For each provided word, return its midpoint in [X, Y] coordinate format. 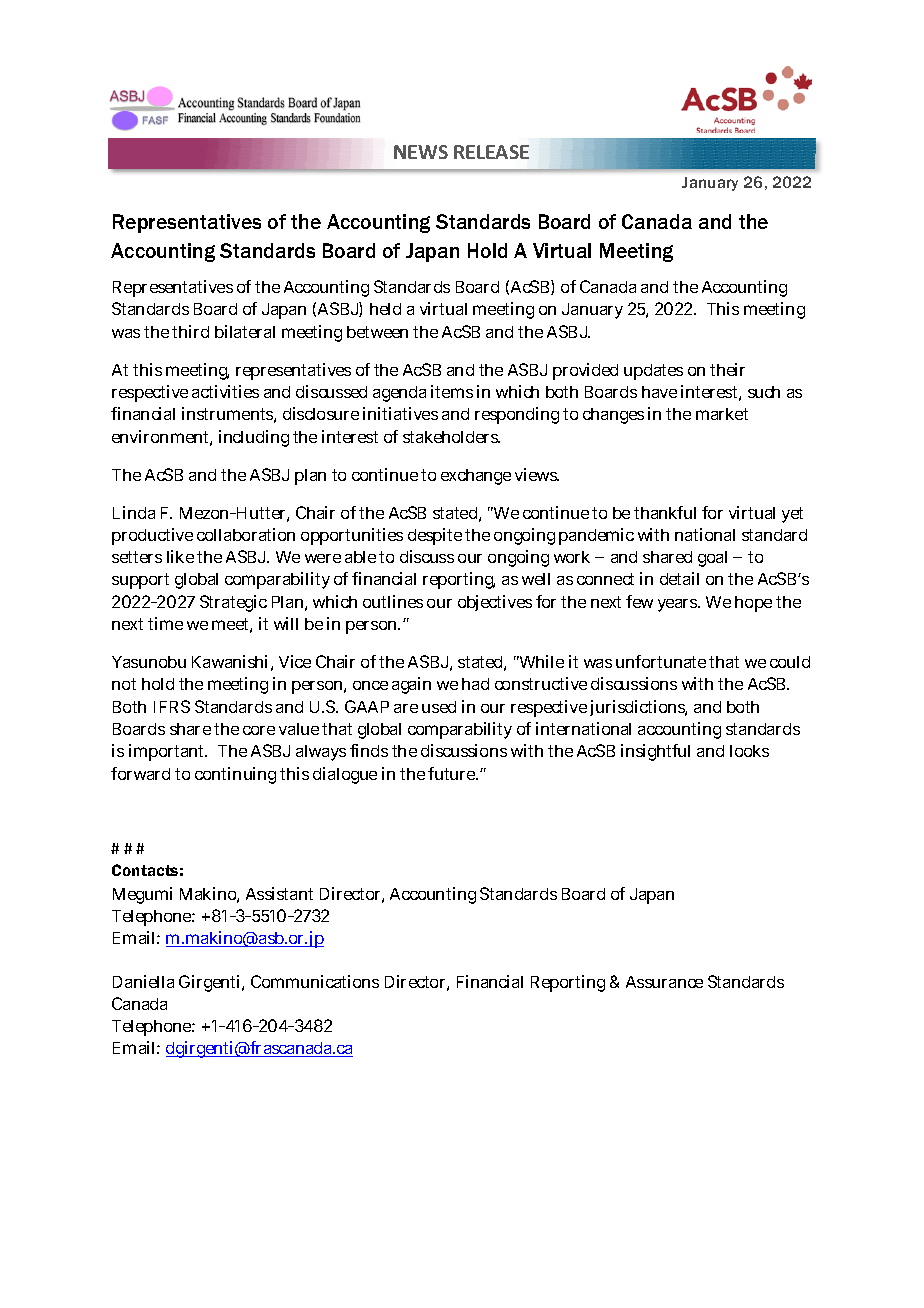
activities [225, 391]
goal [712, 559]
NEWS [421, 152]
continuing [235, 775]
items [452, 391]
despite [435, 536]
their [727, 369]
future [453, 773]
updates [653, 372]
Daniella [143, 981]
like [180, 556]
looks [749, 751]
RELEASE [491, 152]
